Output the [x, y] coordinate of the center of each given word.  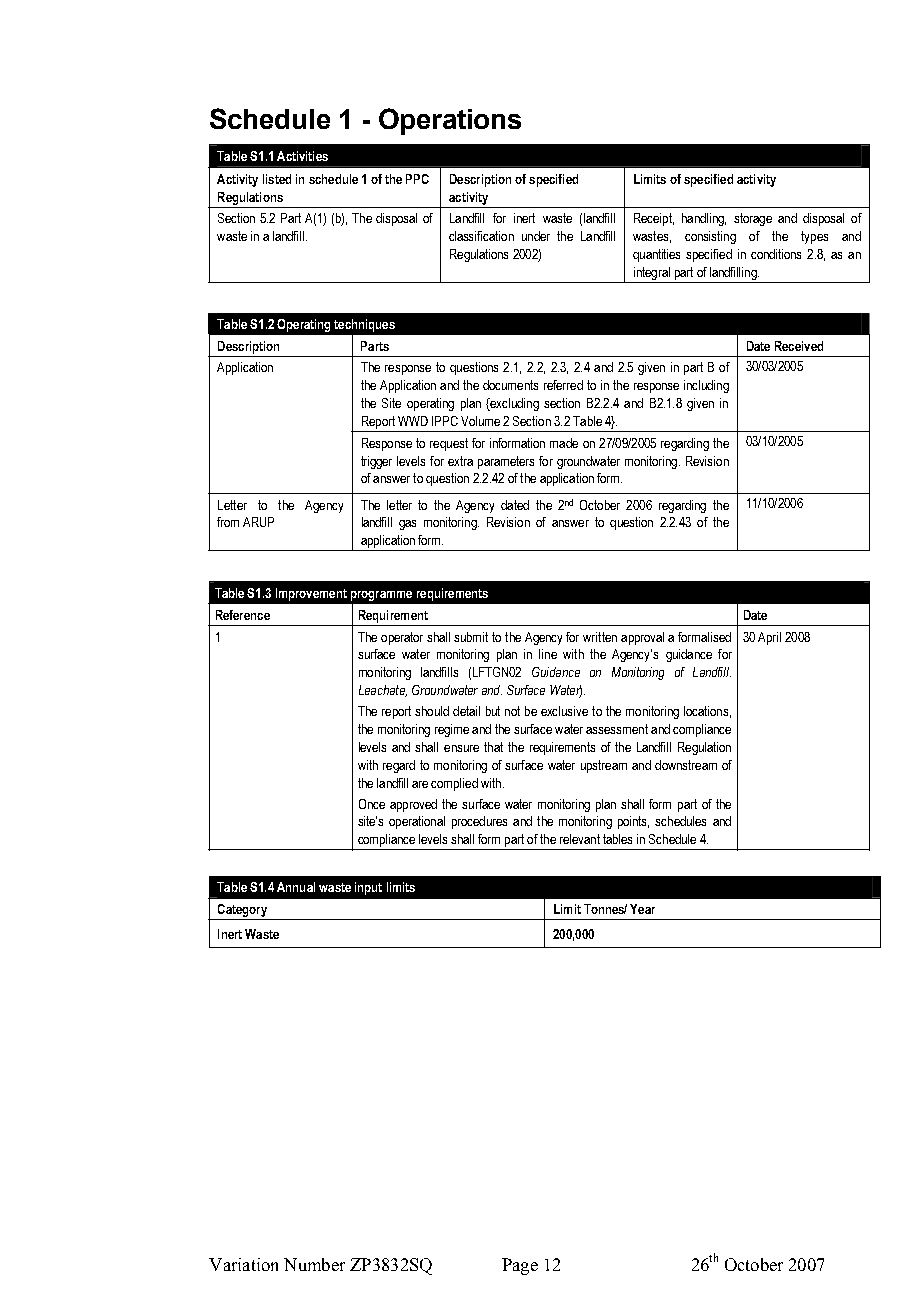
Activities [302, 156]
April [769, 638]
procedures [479, 822]
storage [753, 219]
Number [314, 1264]
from [228, 522]
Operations [450, 121]
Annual [296, 887]
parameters [506, 462]
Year [642, 909]
